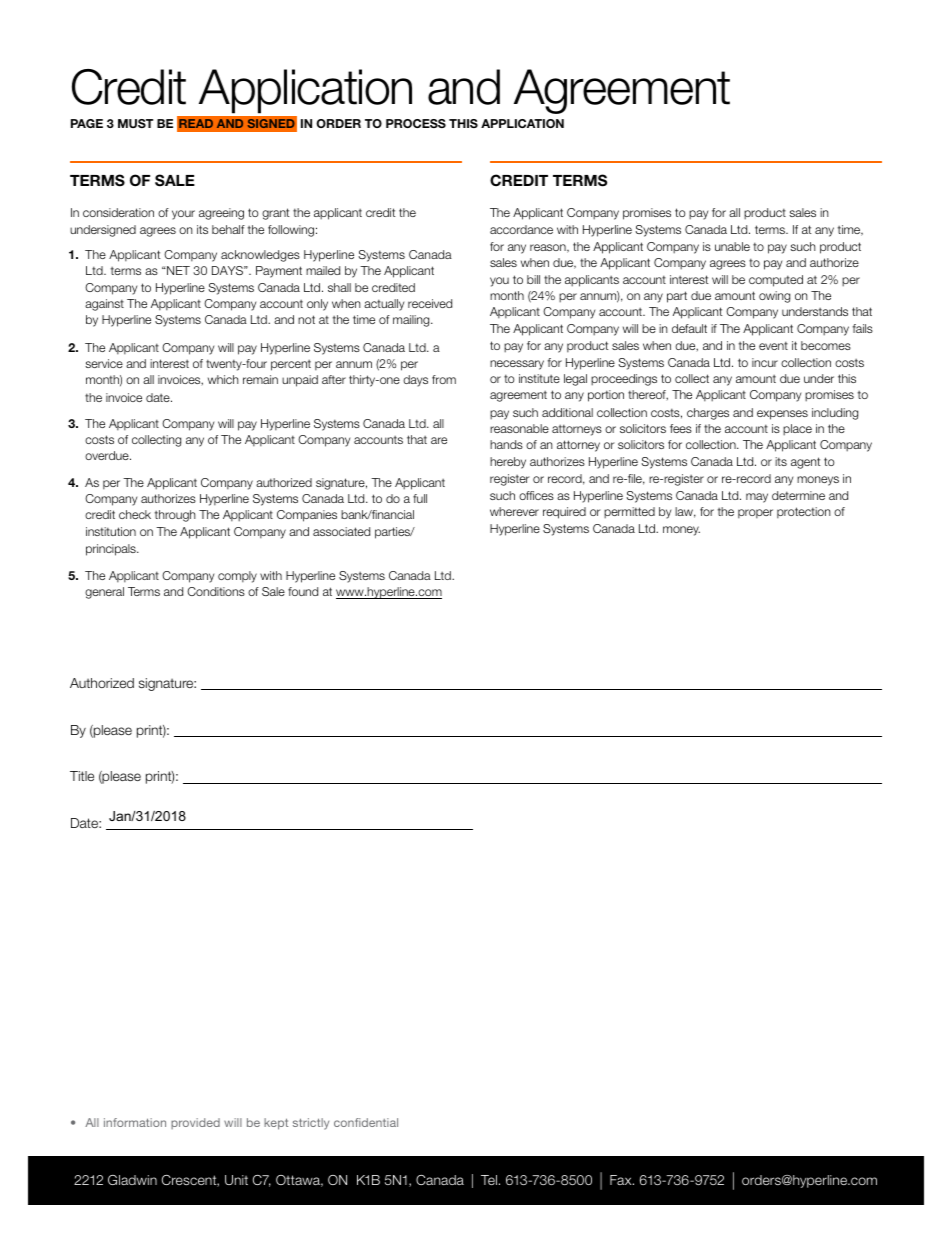  Describe the element at coordinates (135, 1122) in the screenshot. I see `information` at that location.
